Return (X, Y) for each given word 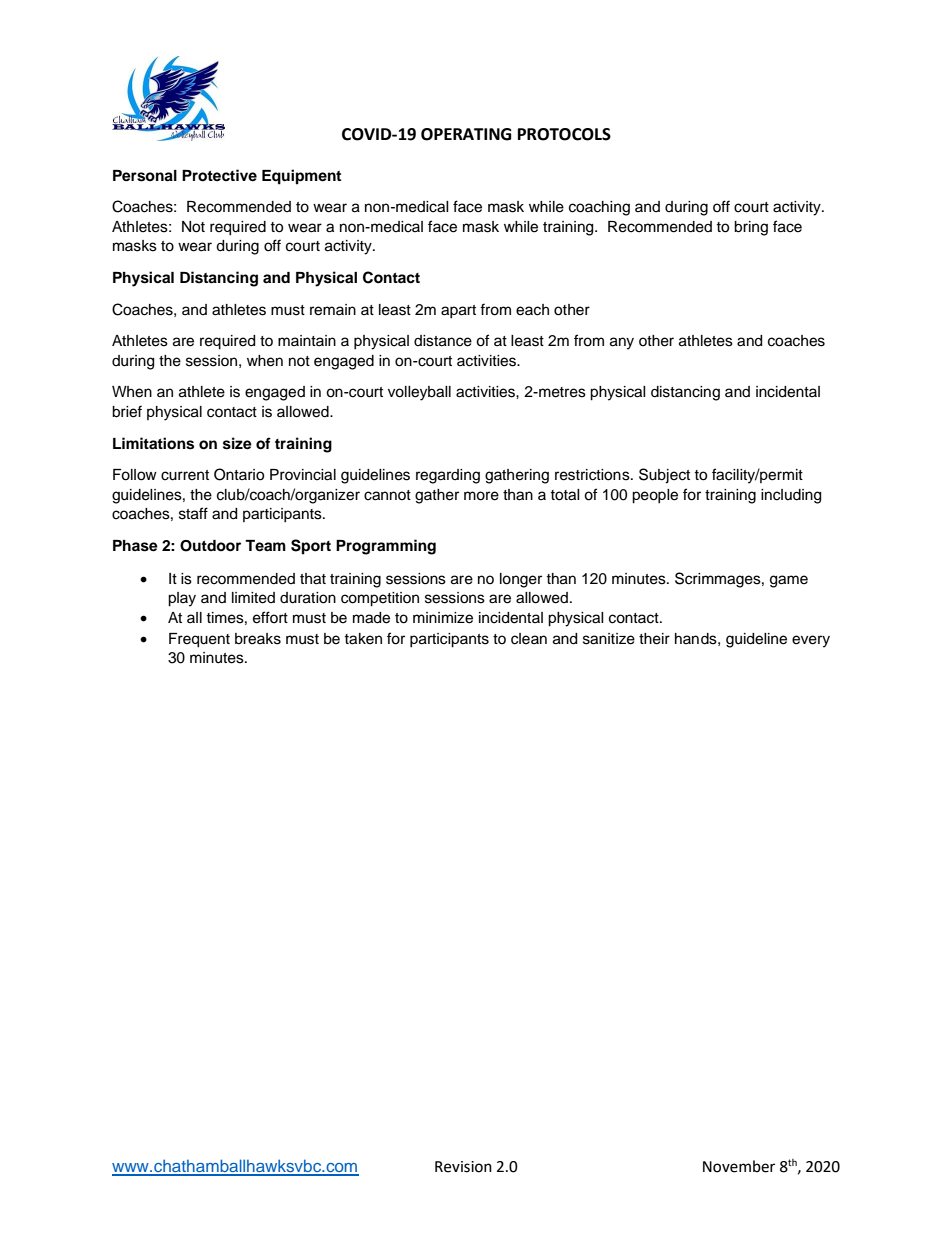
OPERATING (466, 134)
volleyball (419, 393)
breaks (258, 639)
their (654, 639)
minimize (443, 618)
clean (529, 639)
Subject (664, 476)
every (811, 641)
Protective (219, 175)
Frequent (199, 640)
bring (751, 228)
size (237, 443)
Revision (463, 1167)
